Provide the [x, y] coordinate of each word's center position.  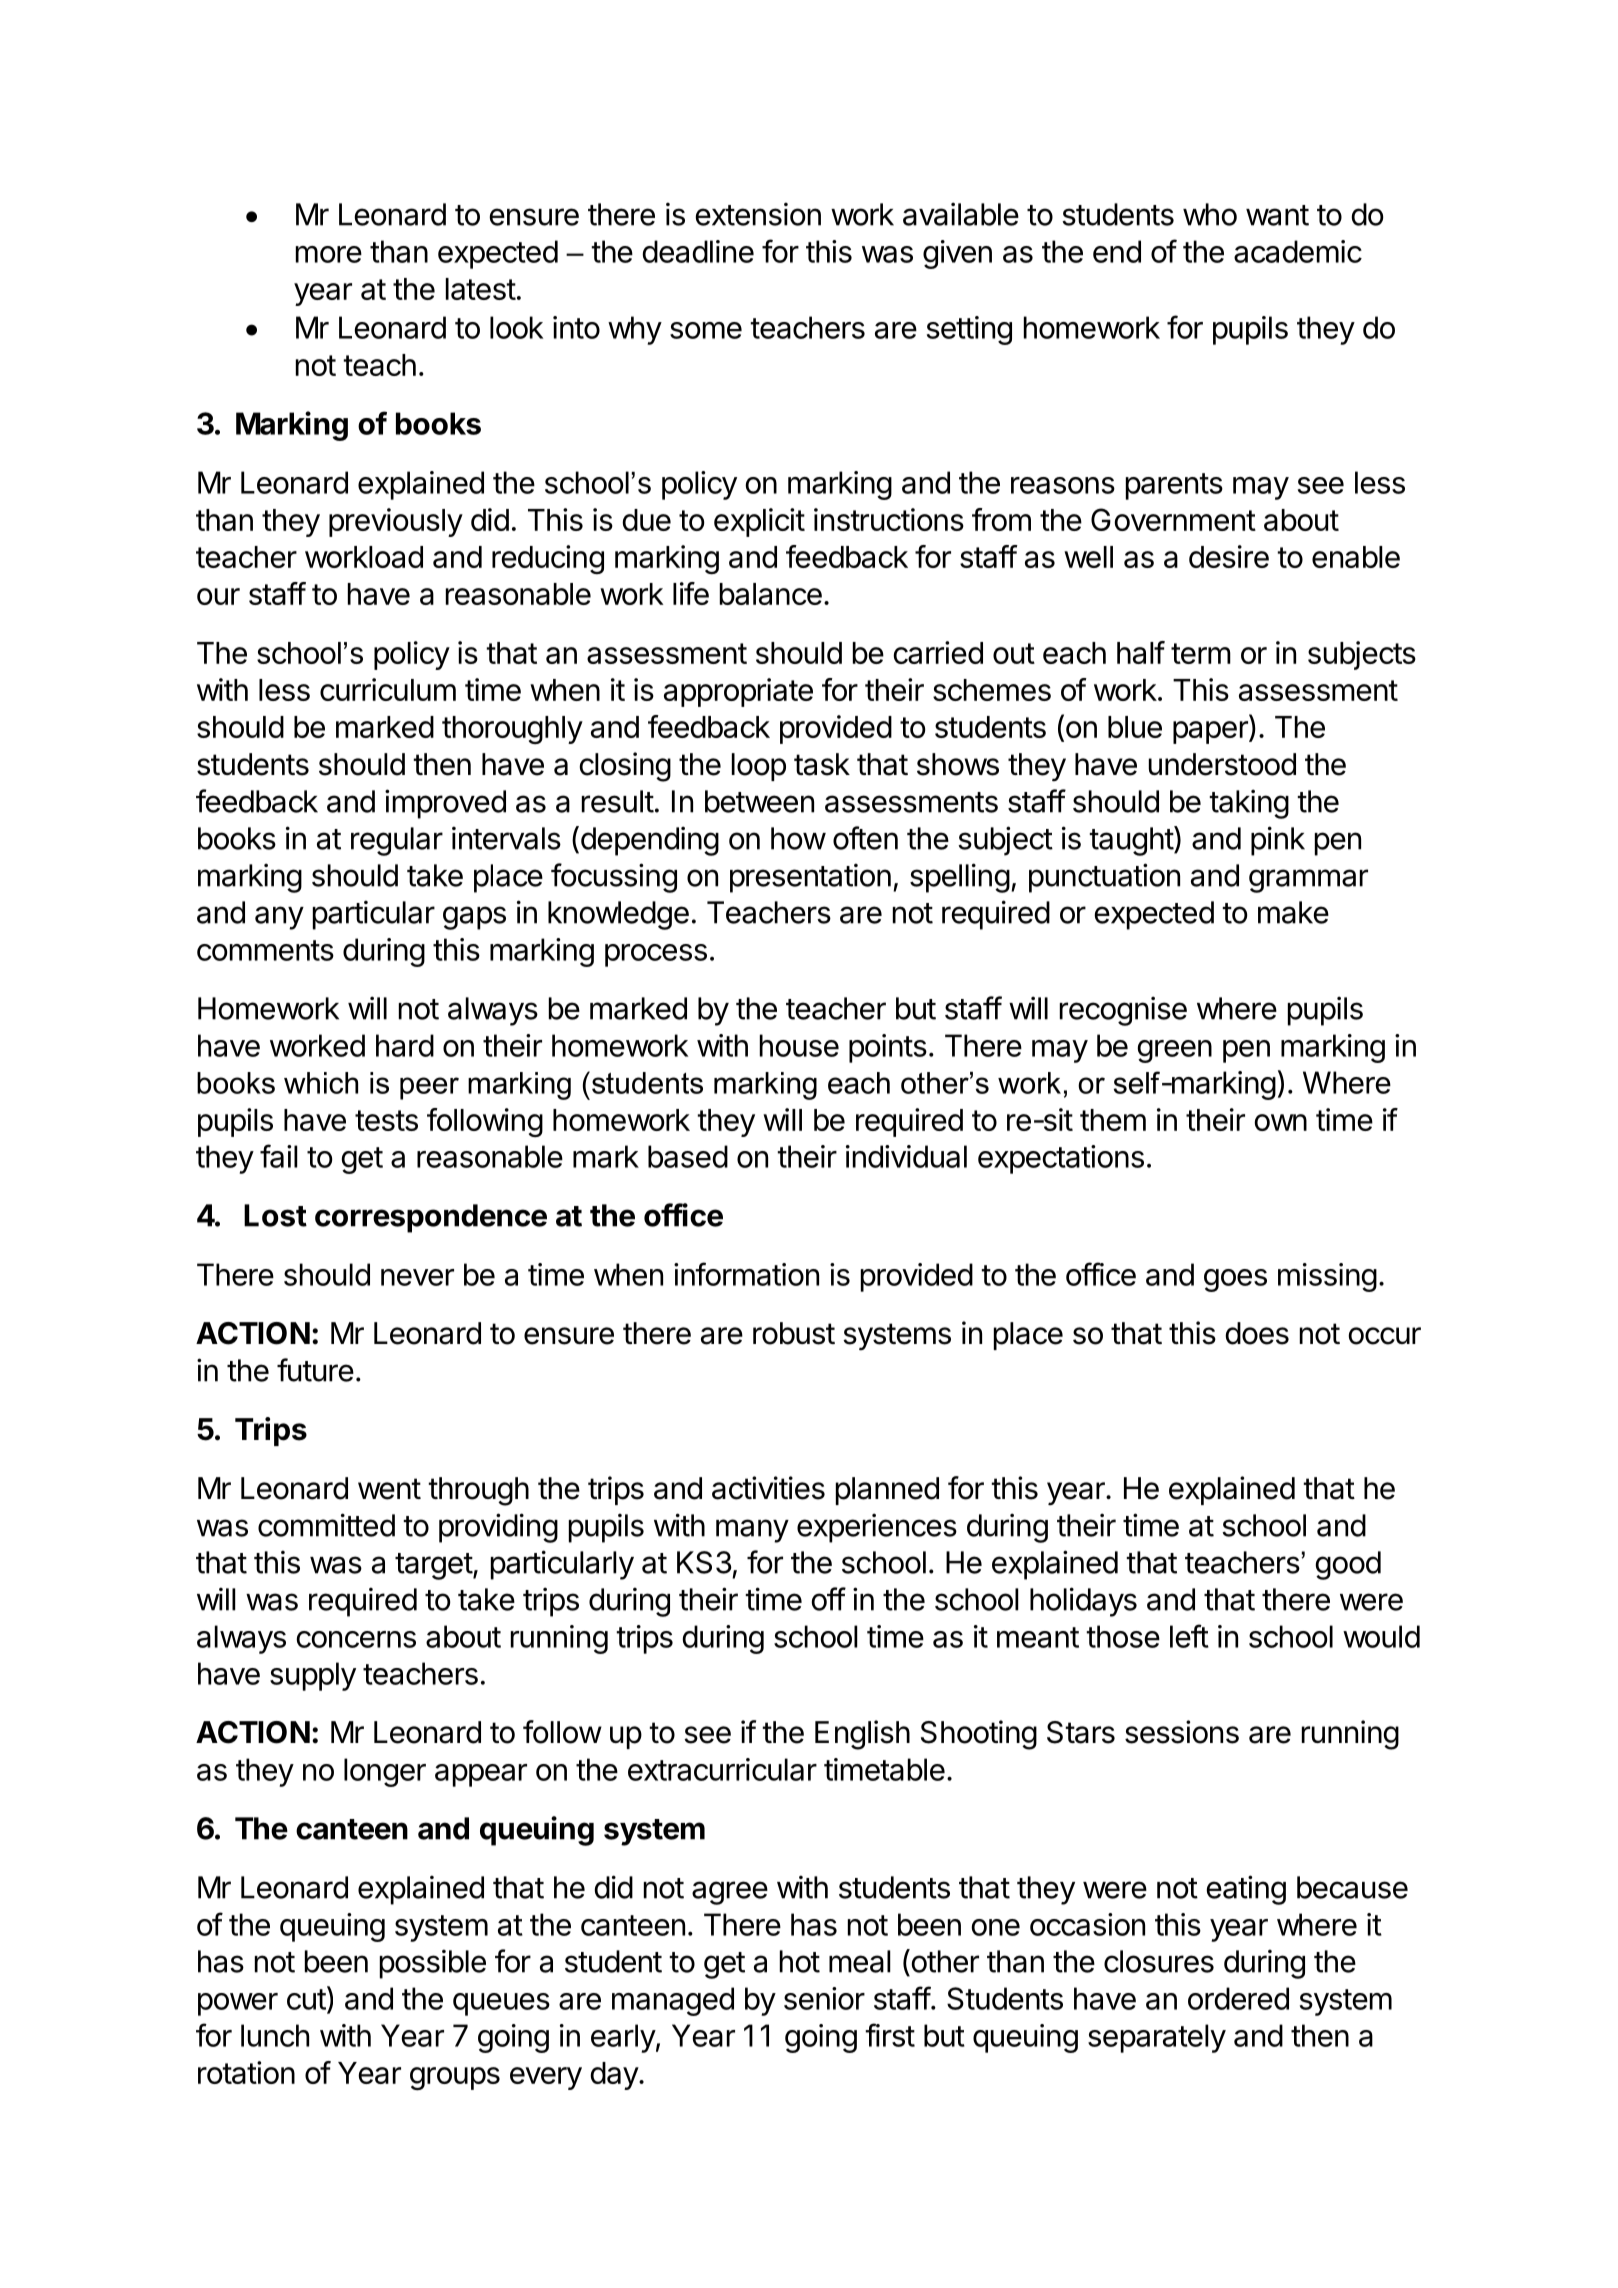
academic [1298, 251]
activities [768, 1488]
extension [758, 214]
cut [306, 1999]
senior [824, 1998]
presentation [810, 878]
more [329, 254]
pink [1278, 841]
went [389, 1489]
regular [397, 841]
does [1257, 1333]
